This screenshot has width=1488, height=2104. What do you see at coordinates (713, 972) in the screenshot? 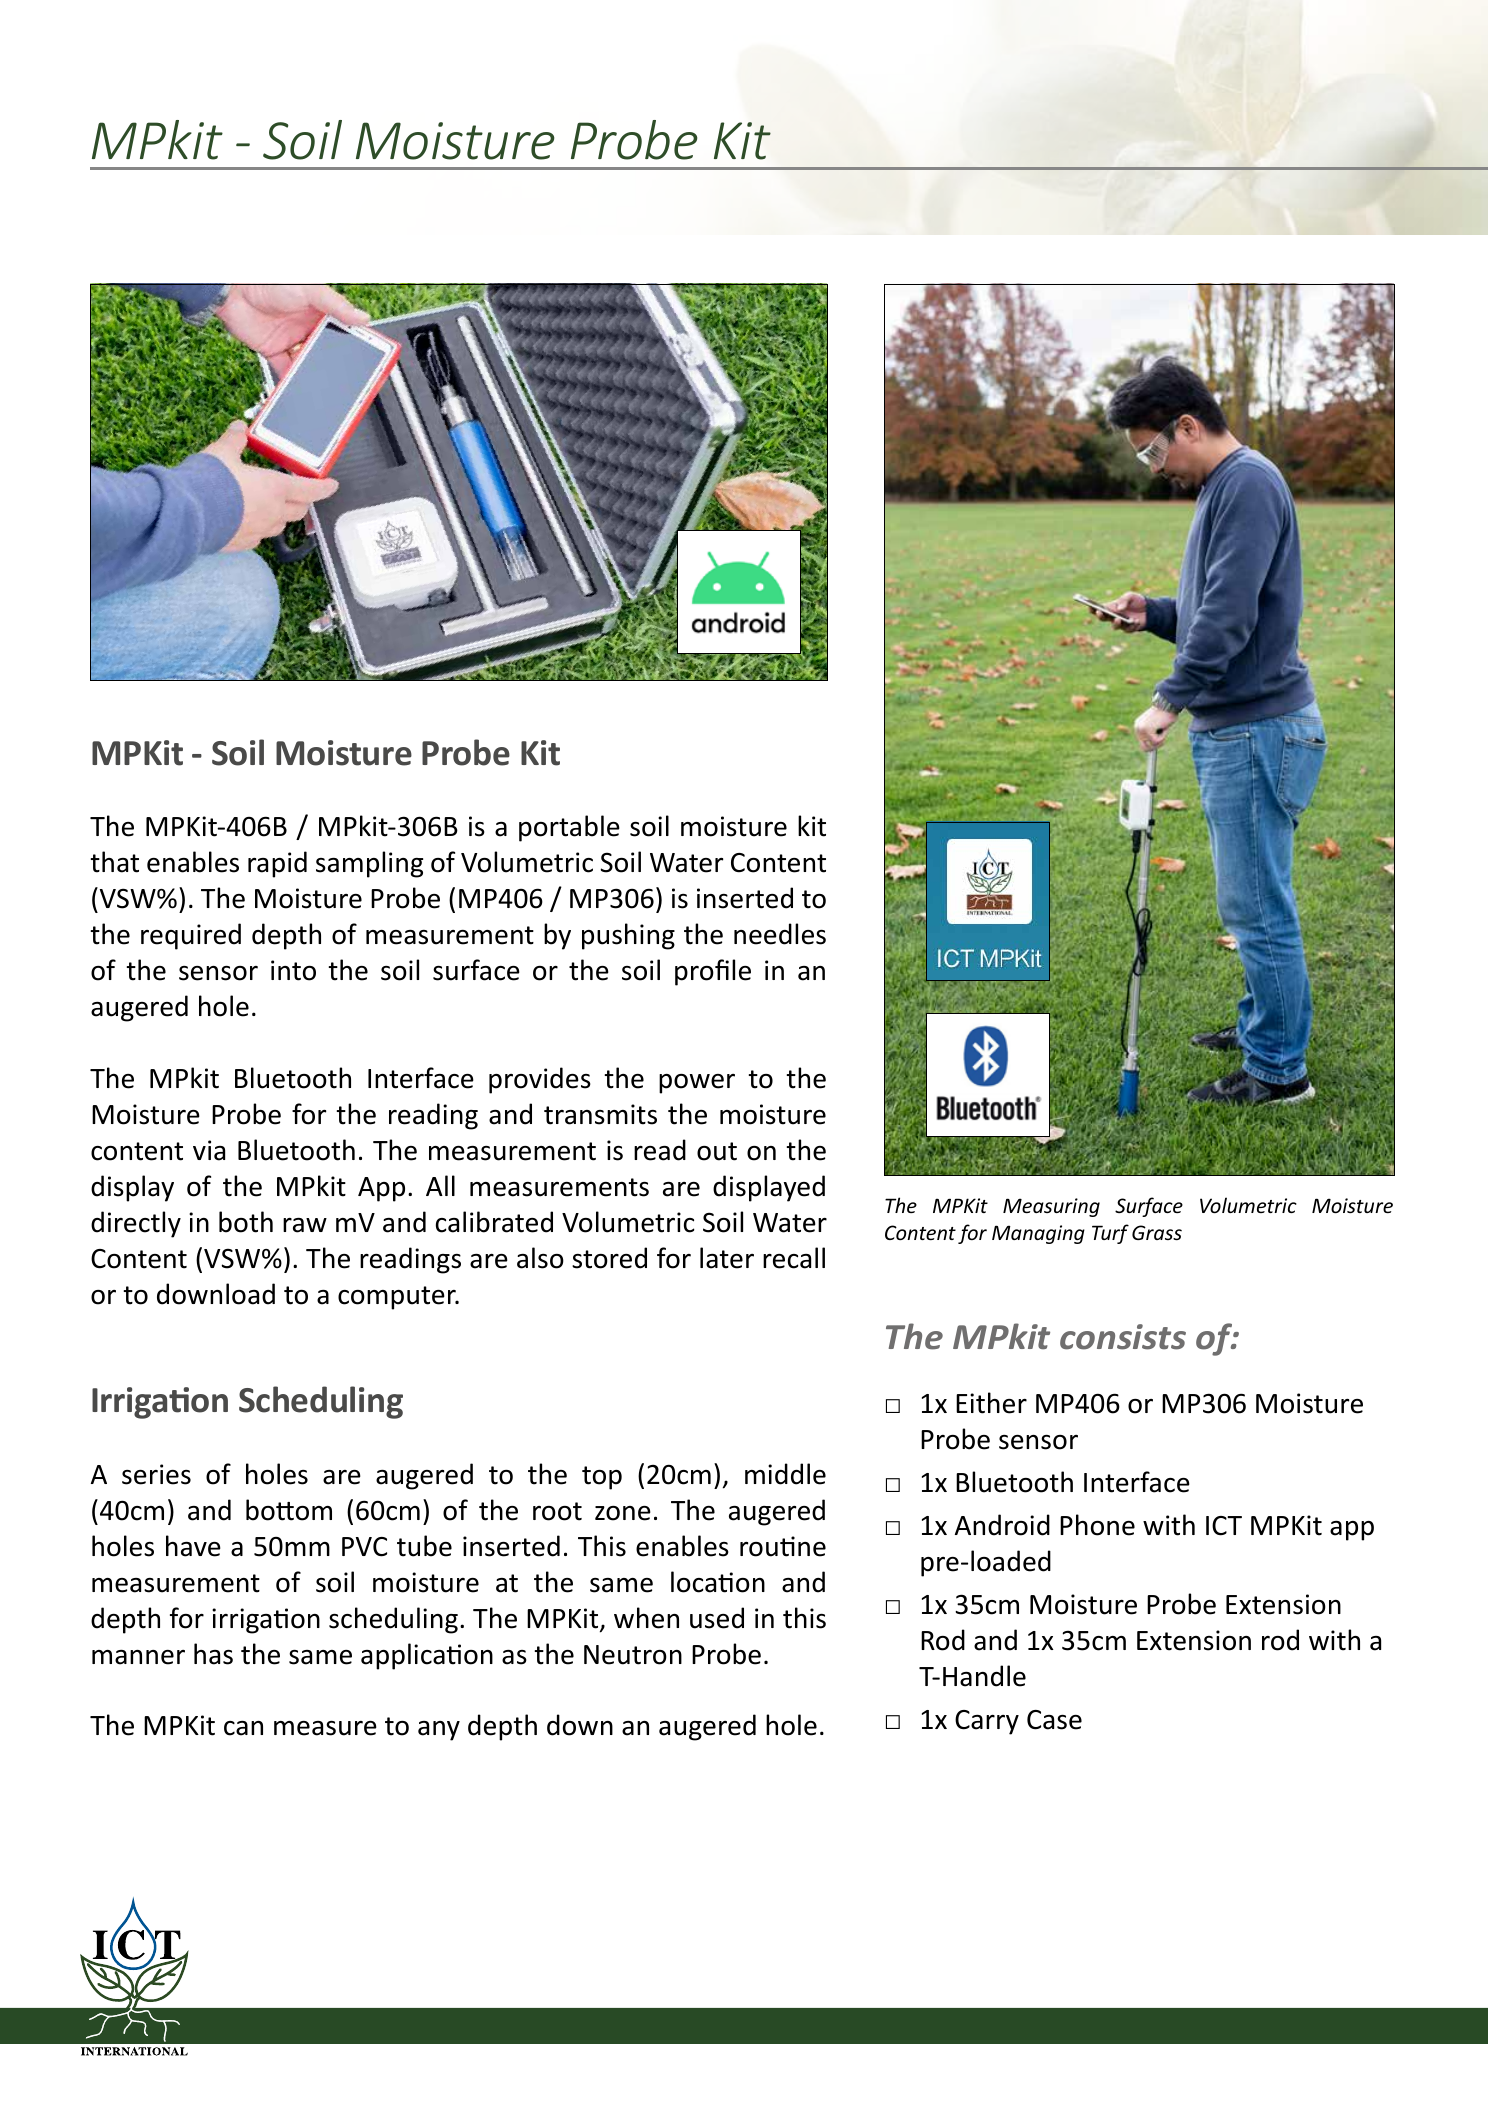
I see `profile` at bounding box center [713, 972].
